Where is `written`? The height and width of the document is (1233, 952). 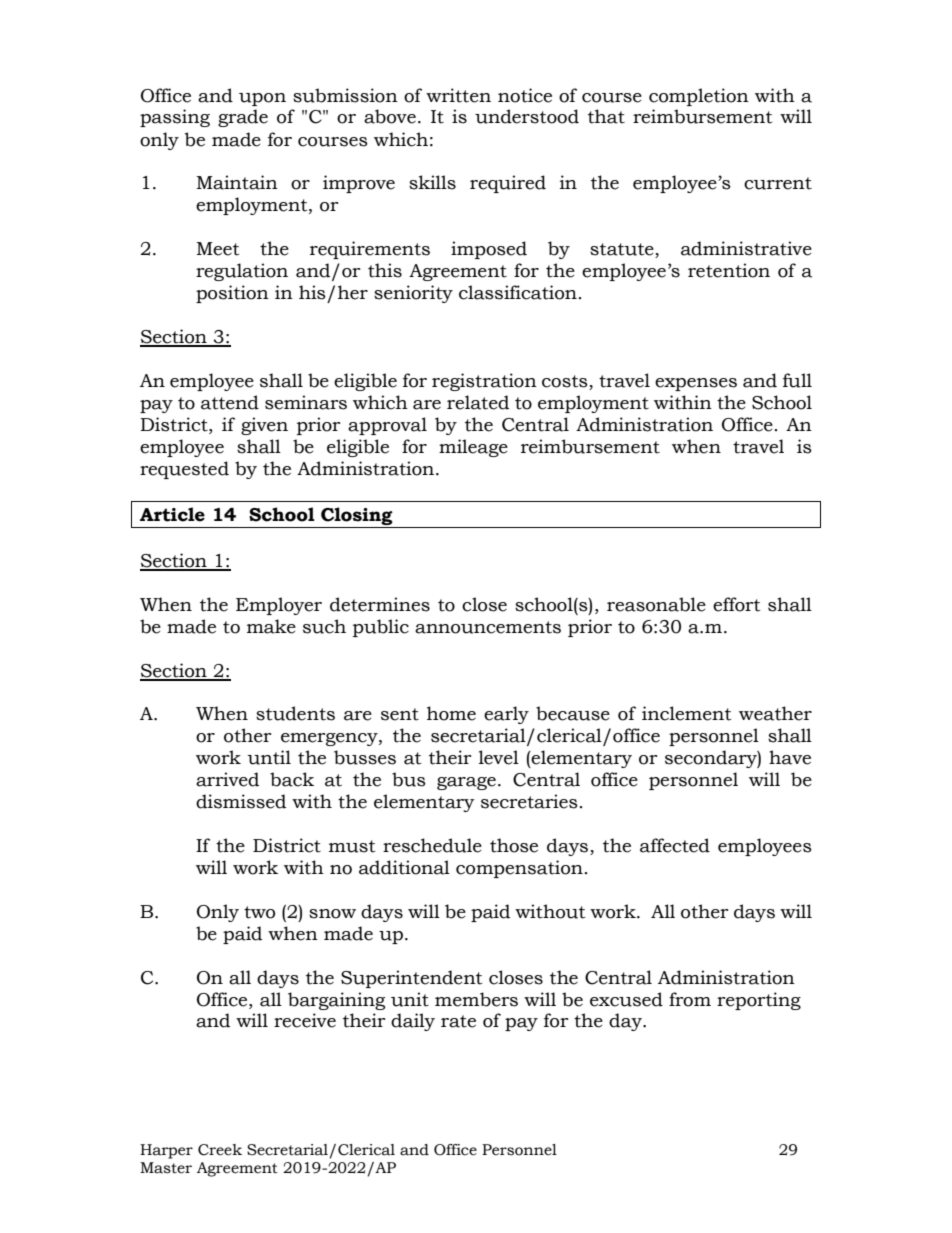
written is located at coordinates (458, 95).
